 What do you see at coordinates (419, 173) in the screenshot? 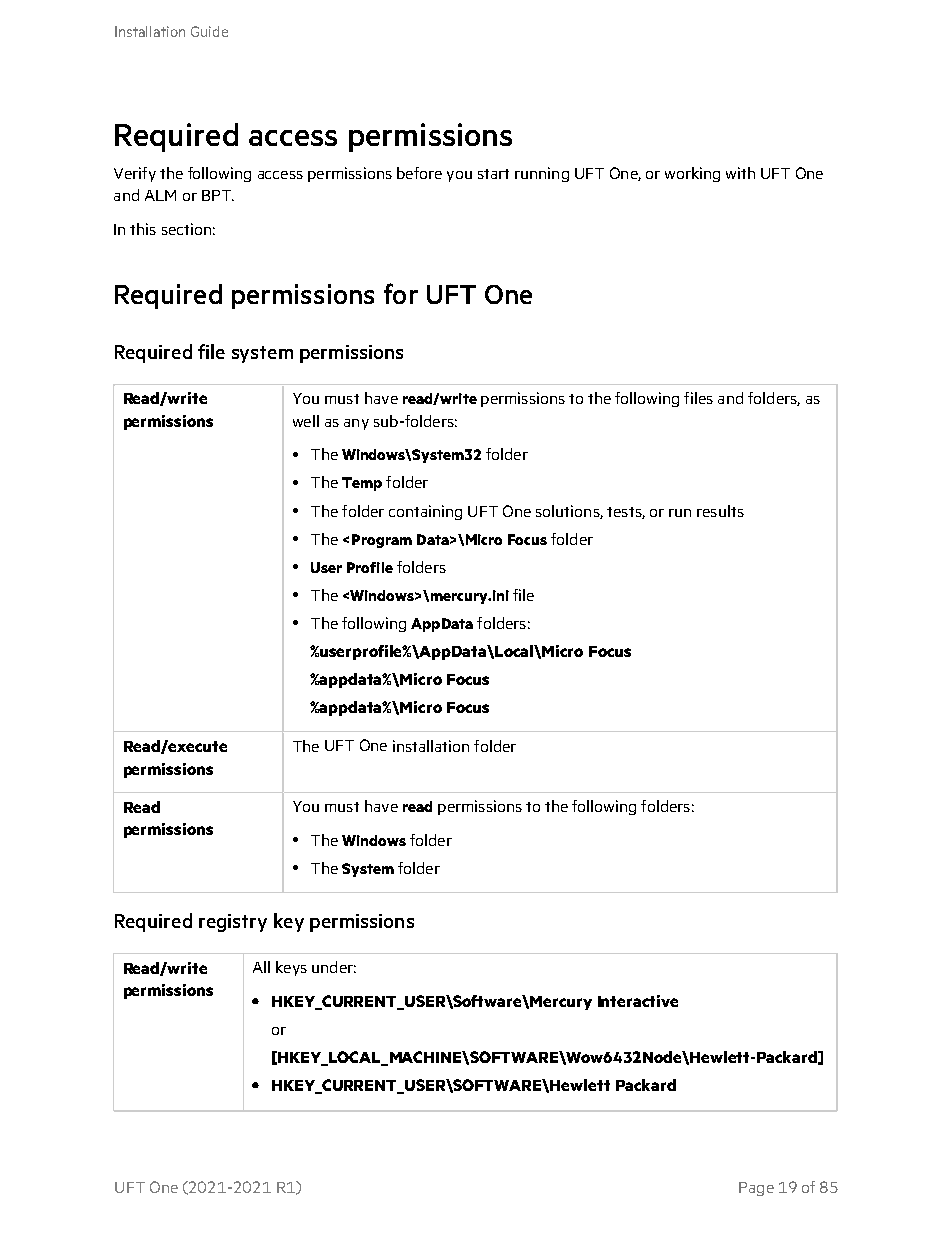
I see `before` at bounding box center [419, 173].
